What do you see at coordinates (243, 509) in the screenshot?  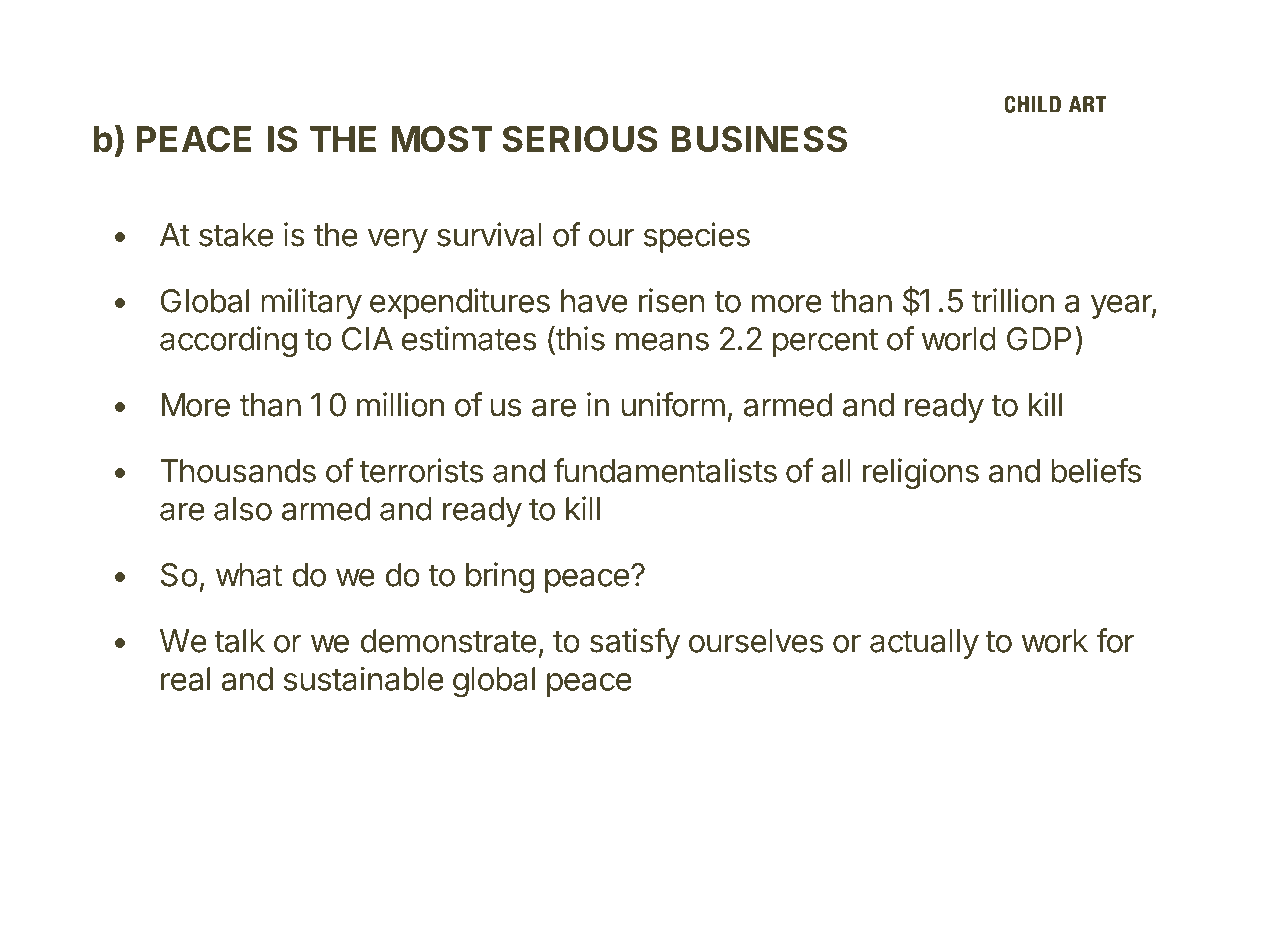 I see `also` at bounding box center [243, 509].
